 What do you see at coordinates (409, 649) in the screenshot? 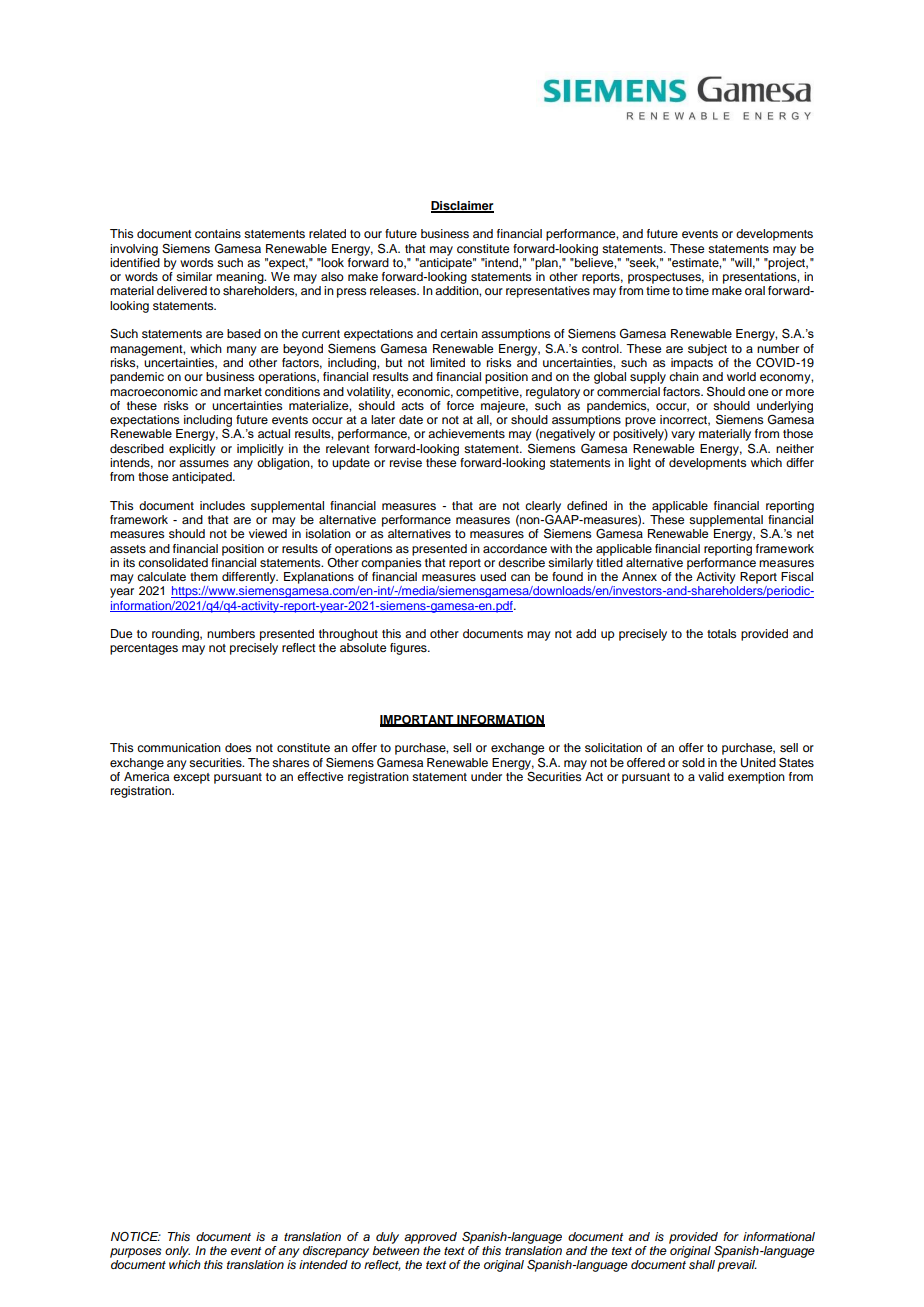
I see `figures` at bounding box center [409, 649].
